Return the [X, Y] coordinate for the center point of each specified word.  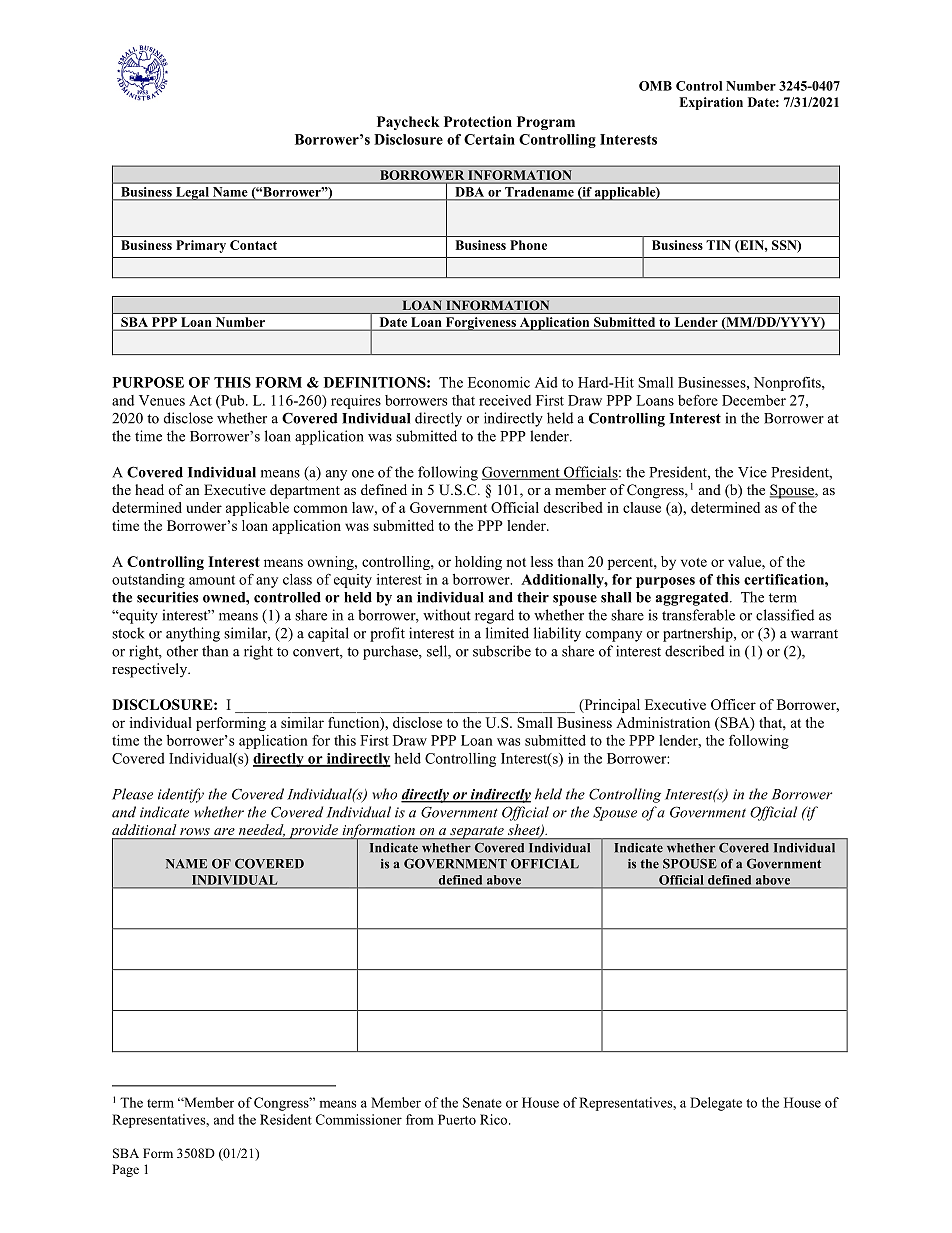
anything [193, 634]
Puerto [457, 1119]
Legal [192, 194]
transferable [698, 615]
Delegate [716, 1104]
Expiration [711, 103]
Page [125, 1170]
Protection [478, 121]
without [447, 615]
